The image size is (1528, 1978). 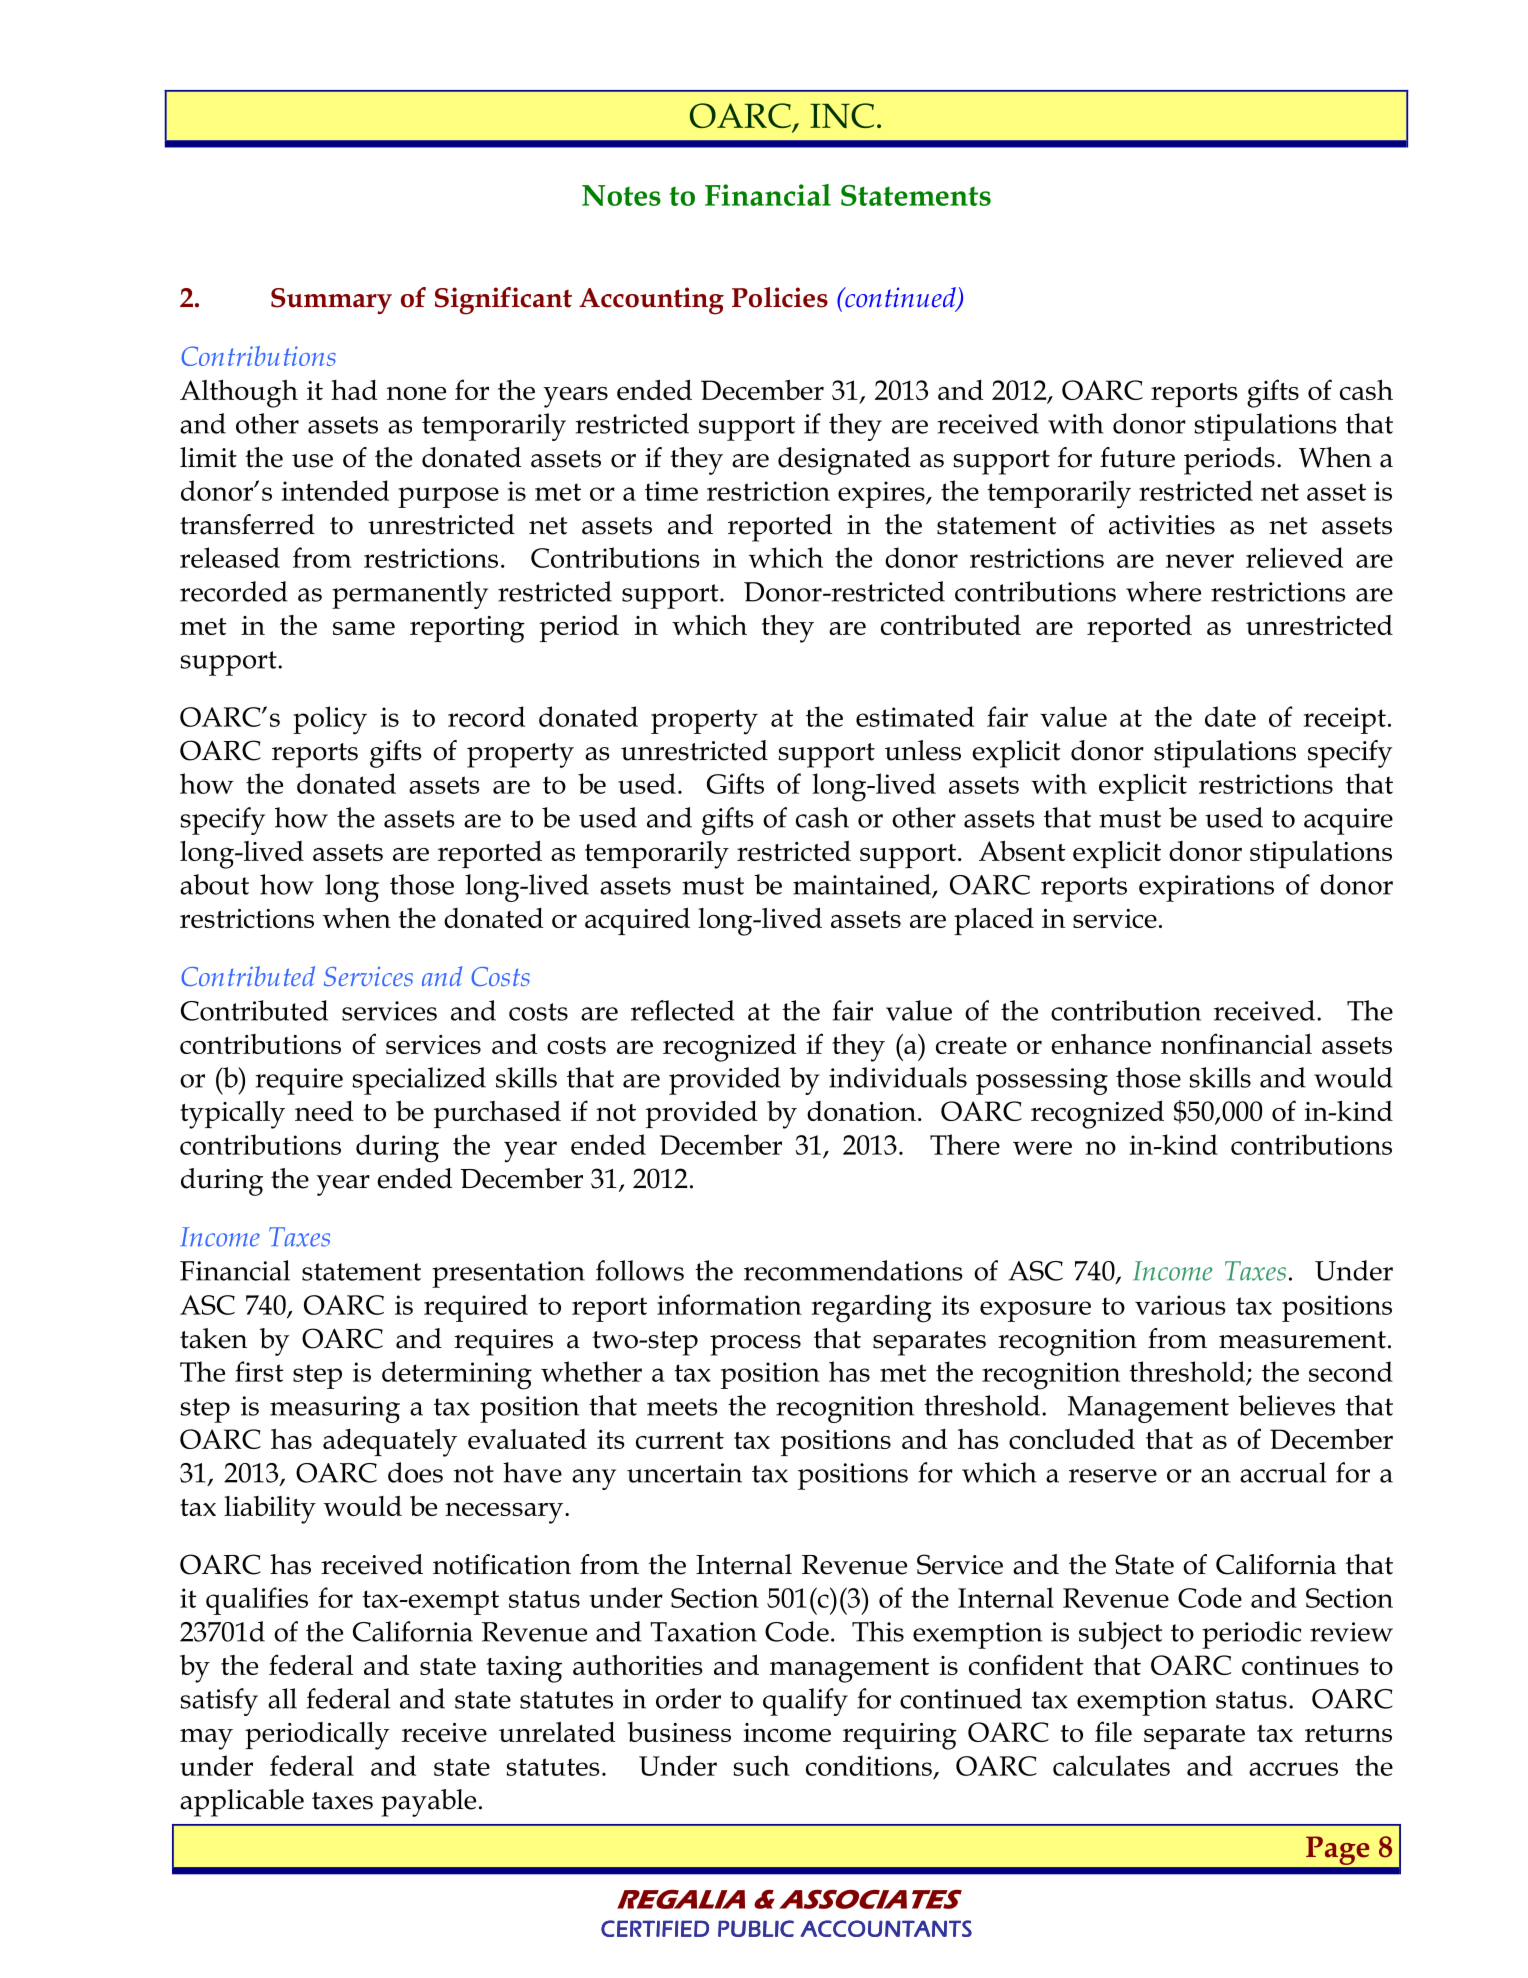 I want to click on Policies, so click(x=780, y=297).
